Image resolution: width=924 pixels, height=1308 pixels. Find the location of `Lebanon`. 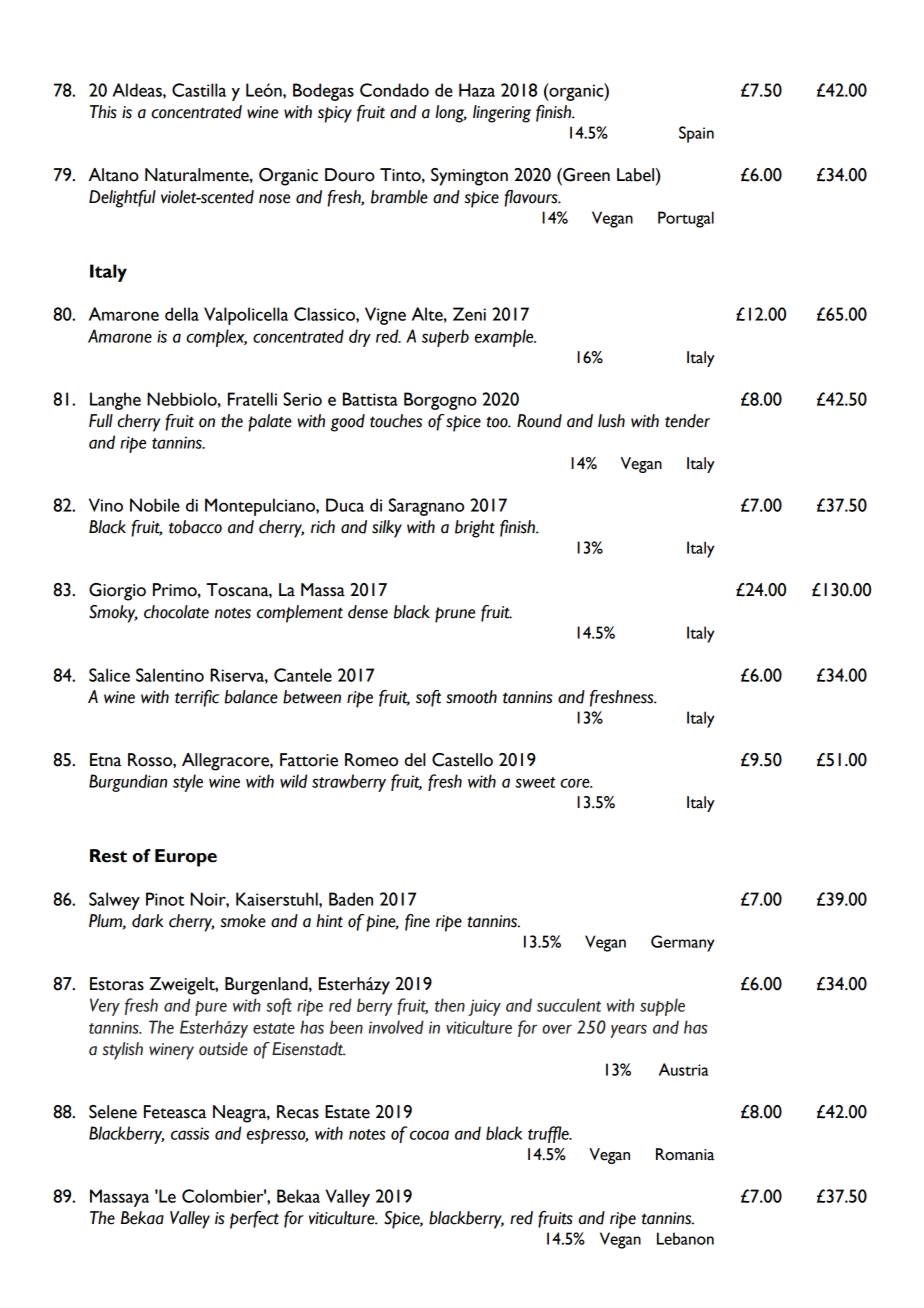

Lebanon is located at coordinates (685, 1238).
